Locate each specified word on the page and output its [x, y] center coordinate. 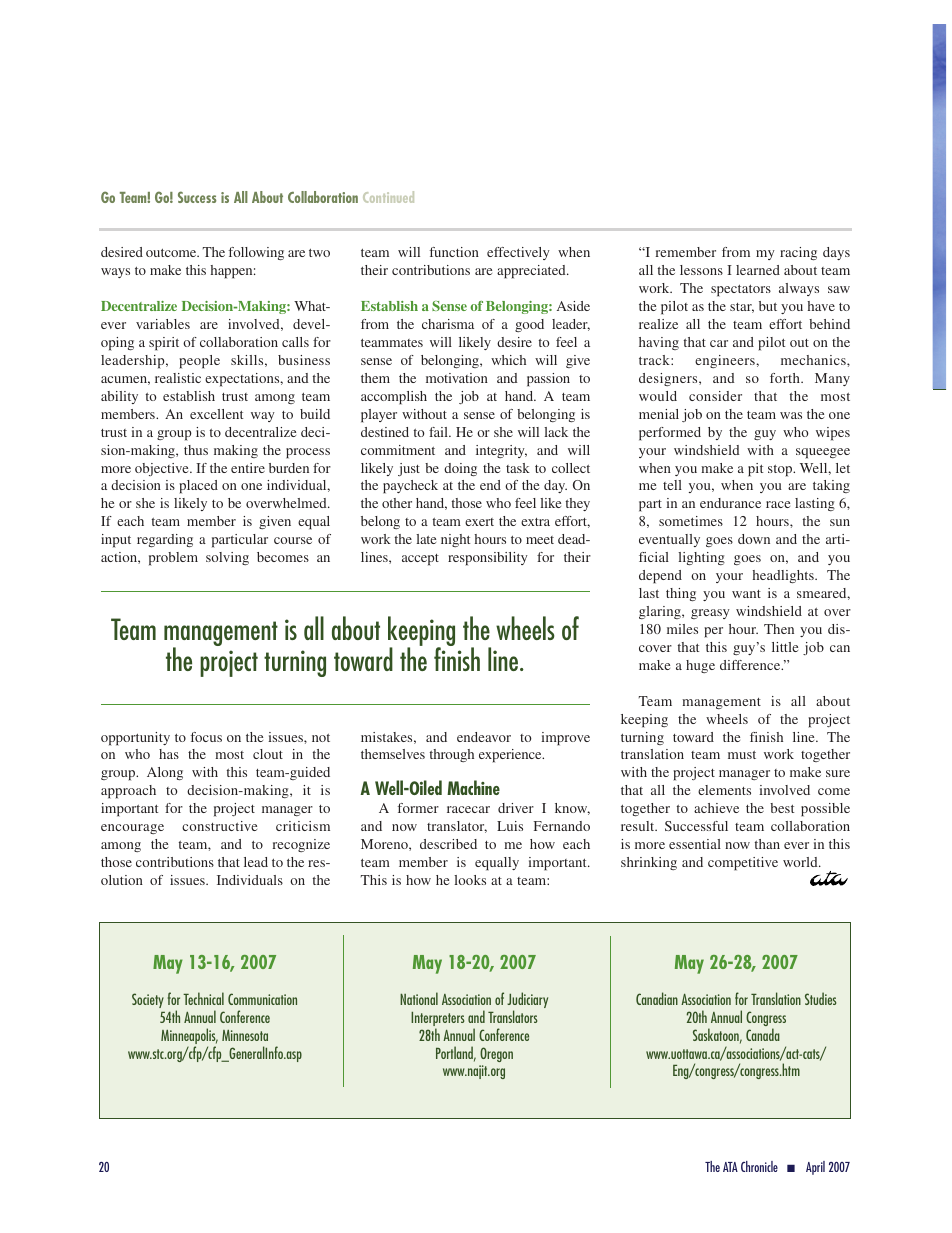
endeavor [484, 737]
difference [751, 665]
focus [206, 737]
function [454, 252]
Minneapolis [189, 1037]
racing [798, 253]
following [256, 253]
